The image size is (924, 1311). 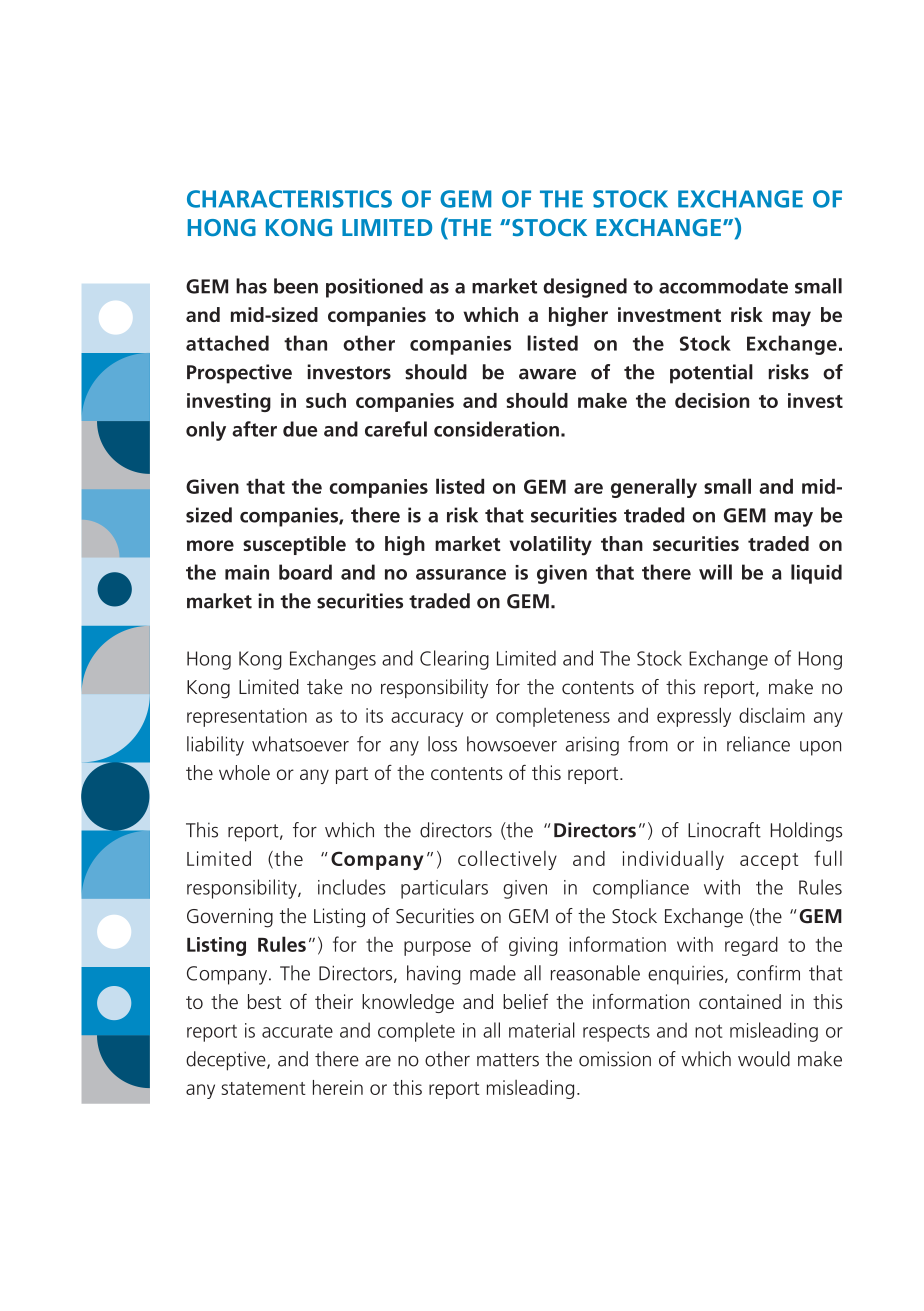 What do you see at coordinates (585, 288) in the page?
I see `designed` at bounding box center [585, 288].
